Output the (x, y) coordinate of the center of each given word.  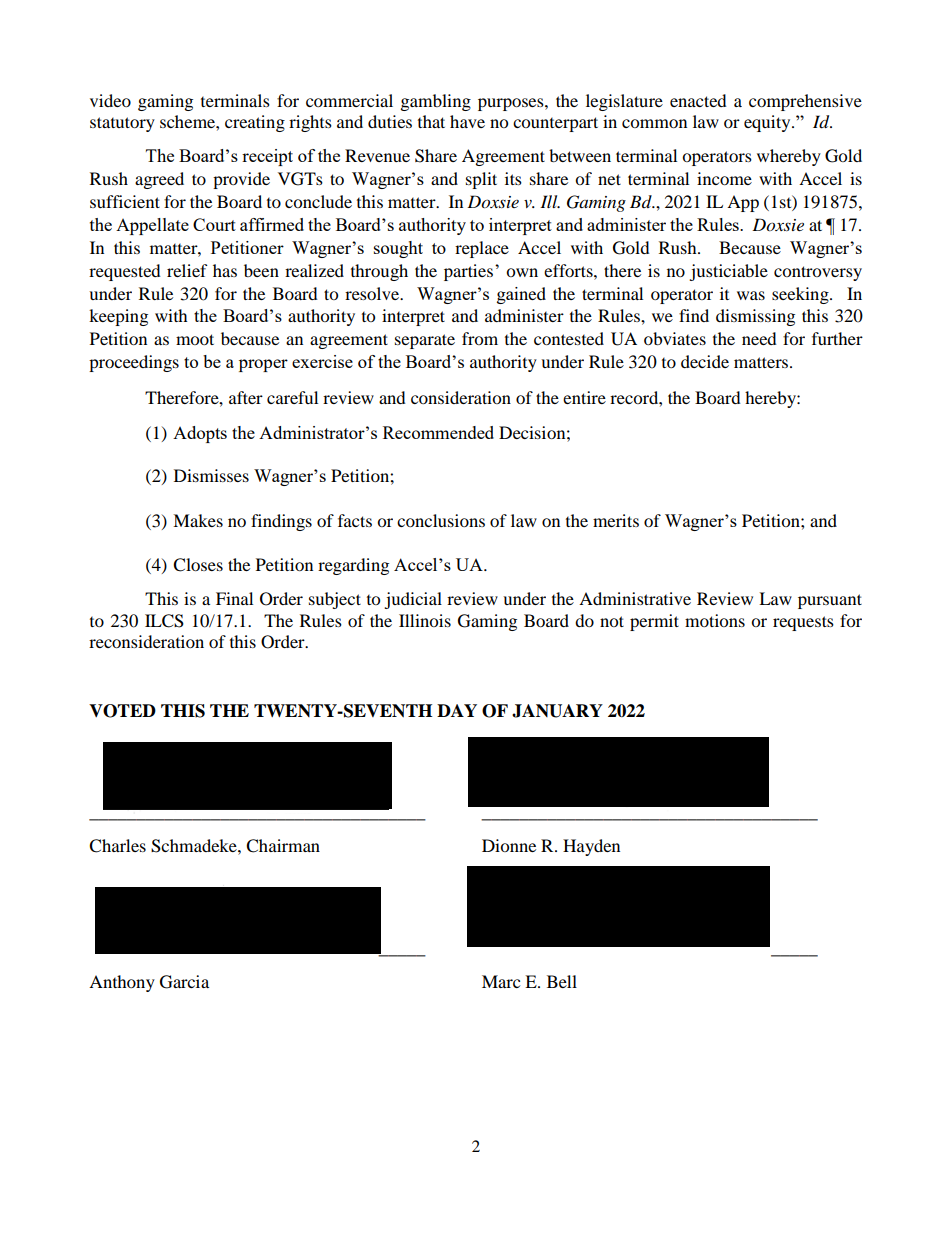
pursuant (830, 601)
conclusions (441, 520)
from (480, 338)
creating (255, 123)
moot (195, 339)
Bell (562, 981)
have (467, 121)
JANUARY (557, 711)
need (759, 338)
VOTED (122, 711)
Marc (501, 981)
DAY (457, 710)
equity (768, 123)
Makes (198, 520)
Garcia (184, 982)
